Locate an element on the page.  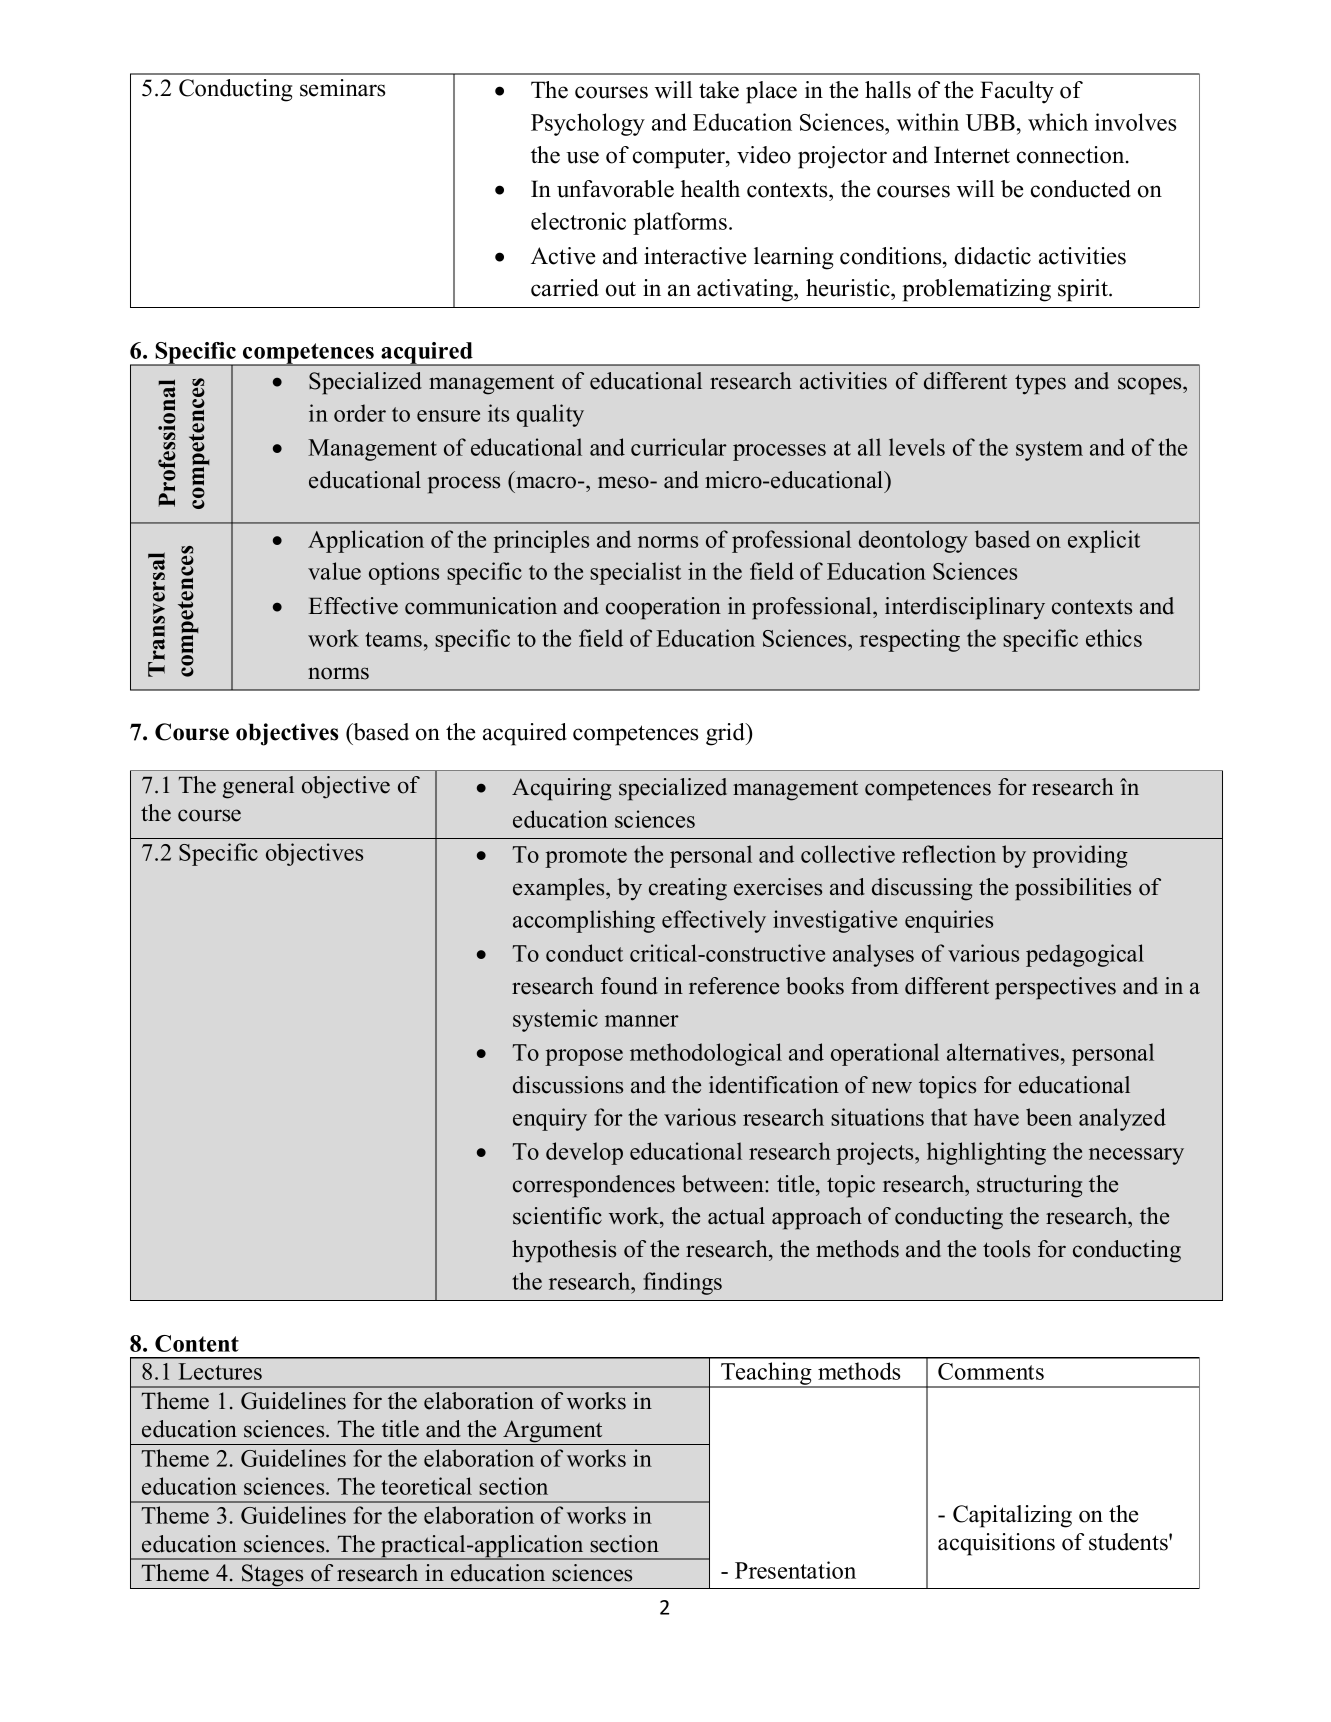
which is located at coordinates (1058, 122).
